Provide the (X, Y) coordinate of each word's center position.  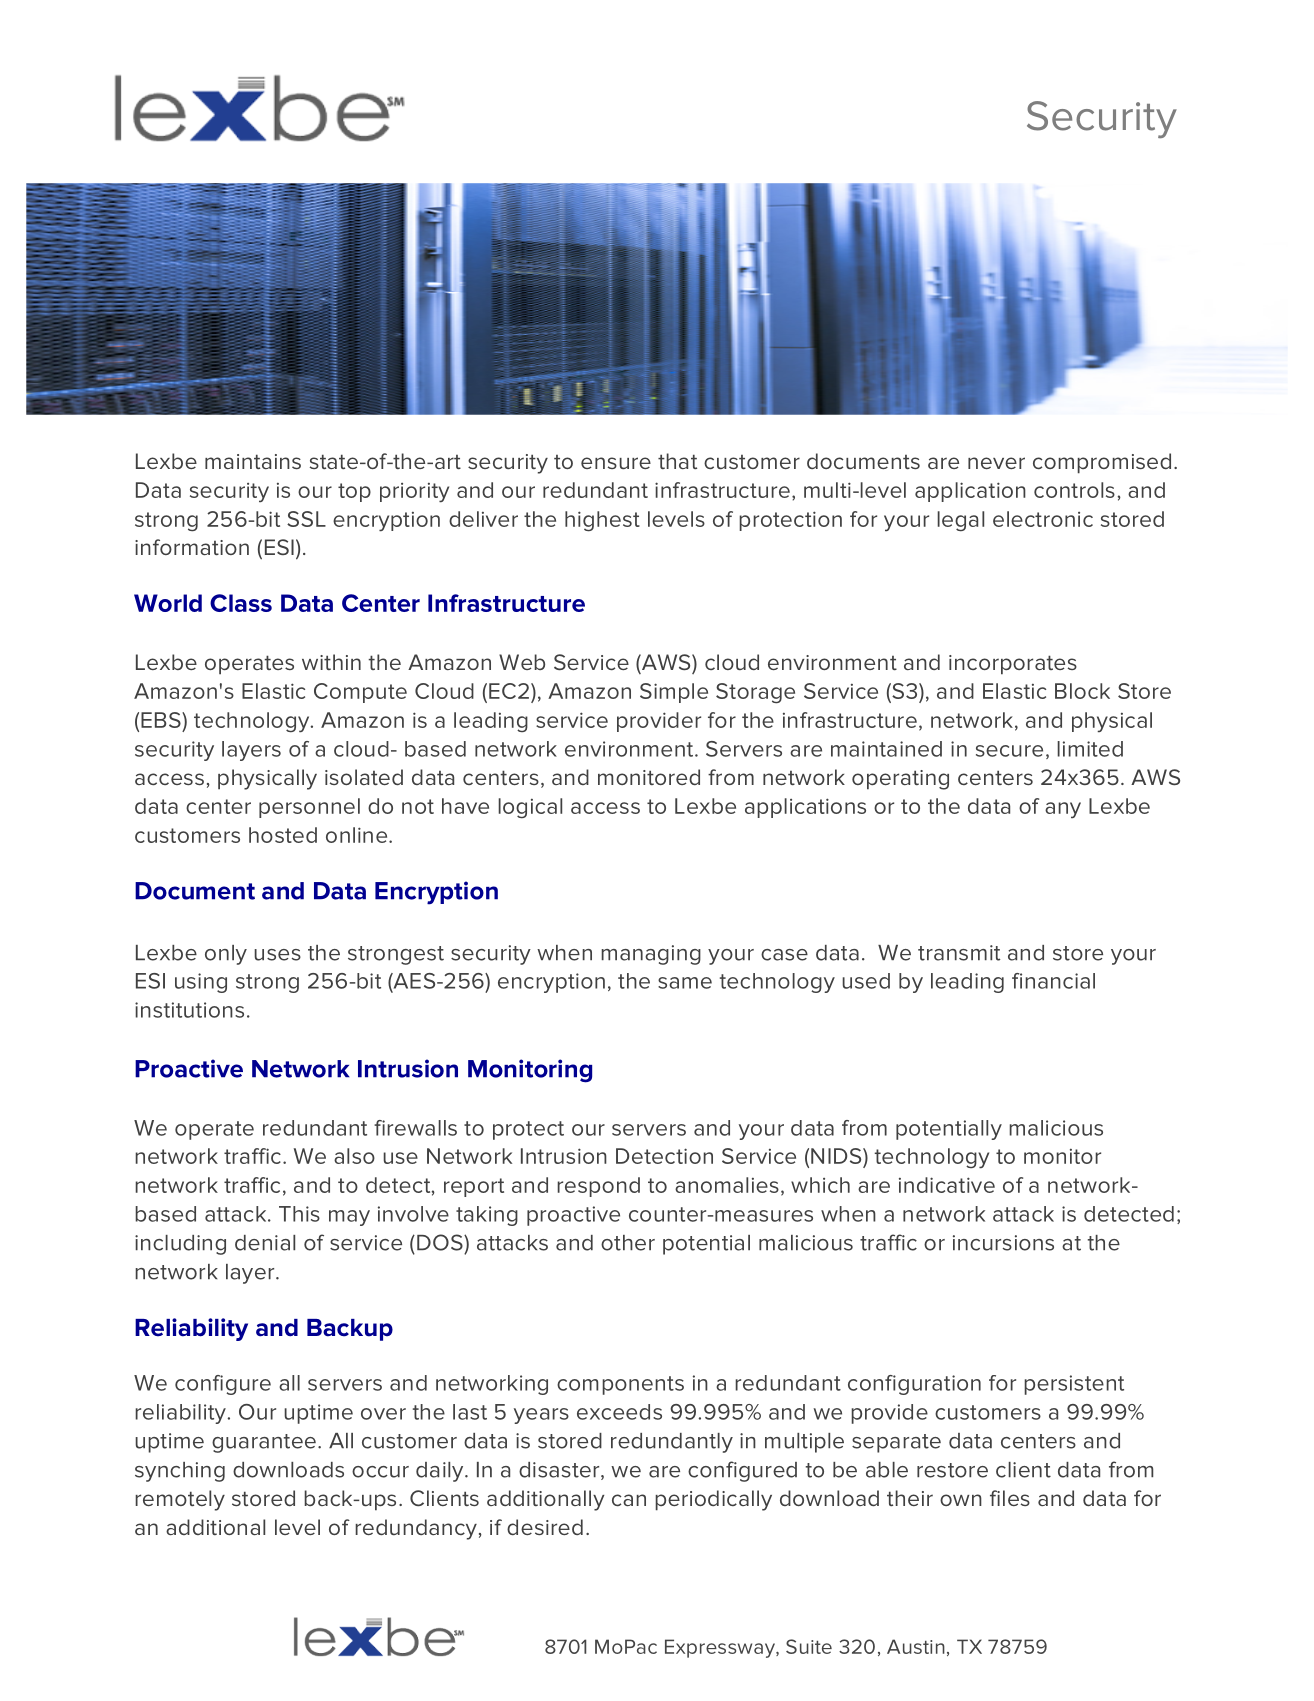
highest (602, 521)
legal (960, 521)
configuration (914, 1385)
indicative (947, 1185)
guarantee (264, 1443)
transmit (959, 953)
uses (277, 955)
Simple (674, 693)
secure (1009, 751)
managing (651, 955)
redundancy (416, 1529)
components (620, 1385)
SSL (306, 519)
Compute (360, 693)
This (299, 1214)
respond (598, 1187)
